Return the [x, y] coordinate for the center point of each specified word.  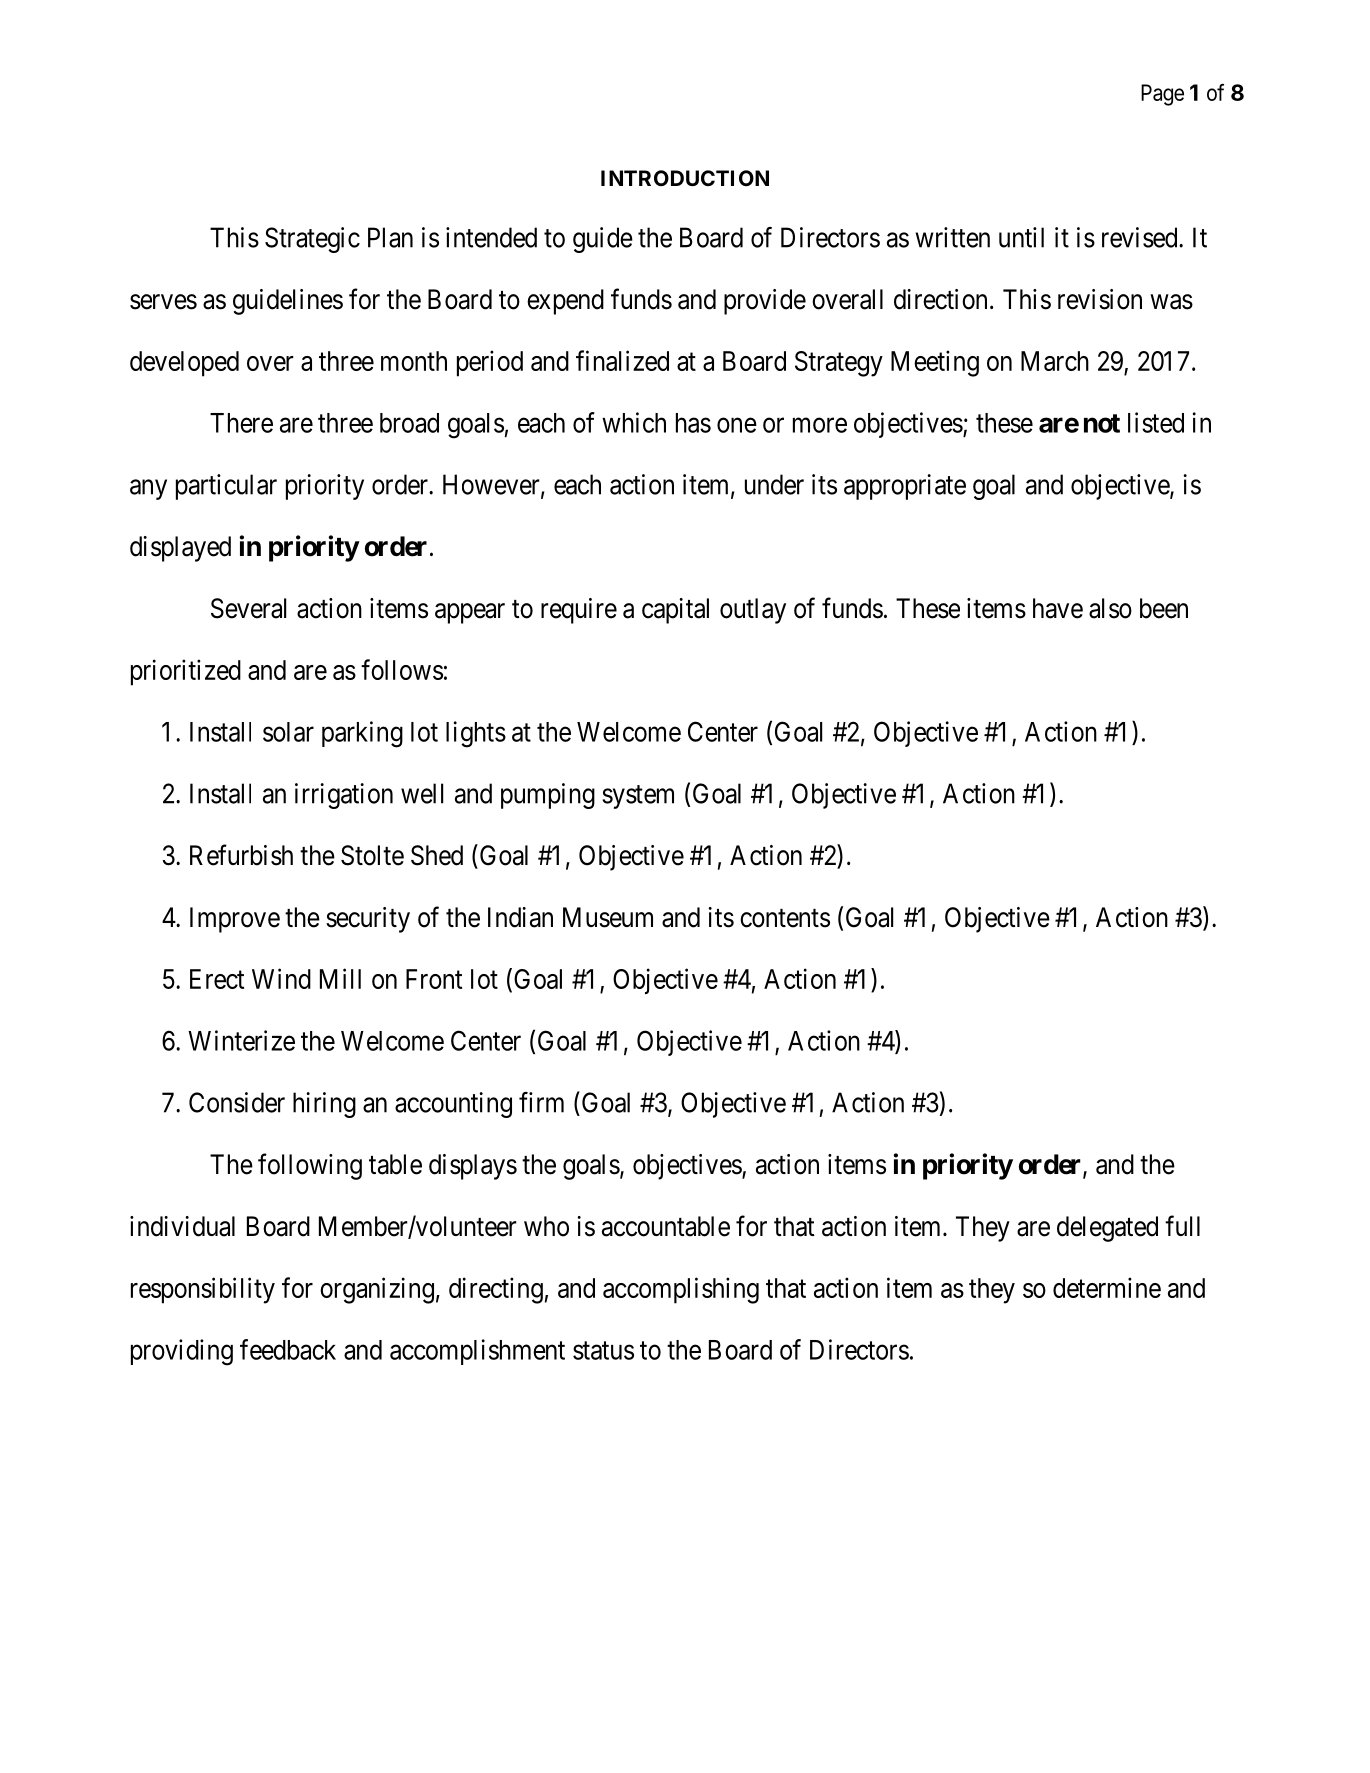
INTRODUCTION [685, 178]
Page [1162, 95]
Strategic [312, 240]
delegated [1107, 1229]
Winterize [241, 1040]
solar [288, 732]
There [241, 423]
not [1102, 423]
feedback [288, 1349]
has [693, 423]
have [1058, 608]
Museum [608, 917]
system [638, 797]
